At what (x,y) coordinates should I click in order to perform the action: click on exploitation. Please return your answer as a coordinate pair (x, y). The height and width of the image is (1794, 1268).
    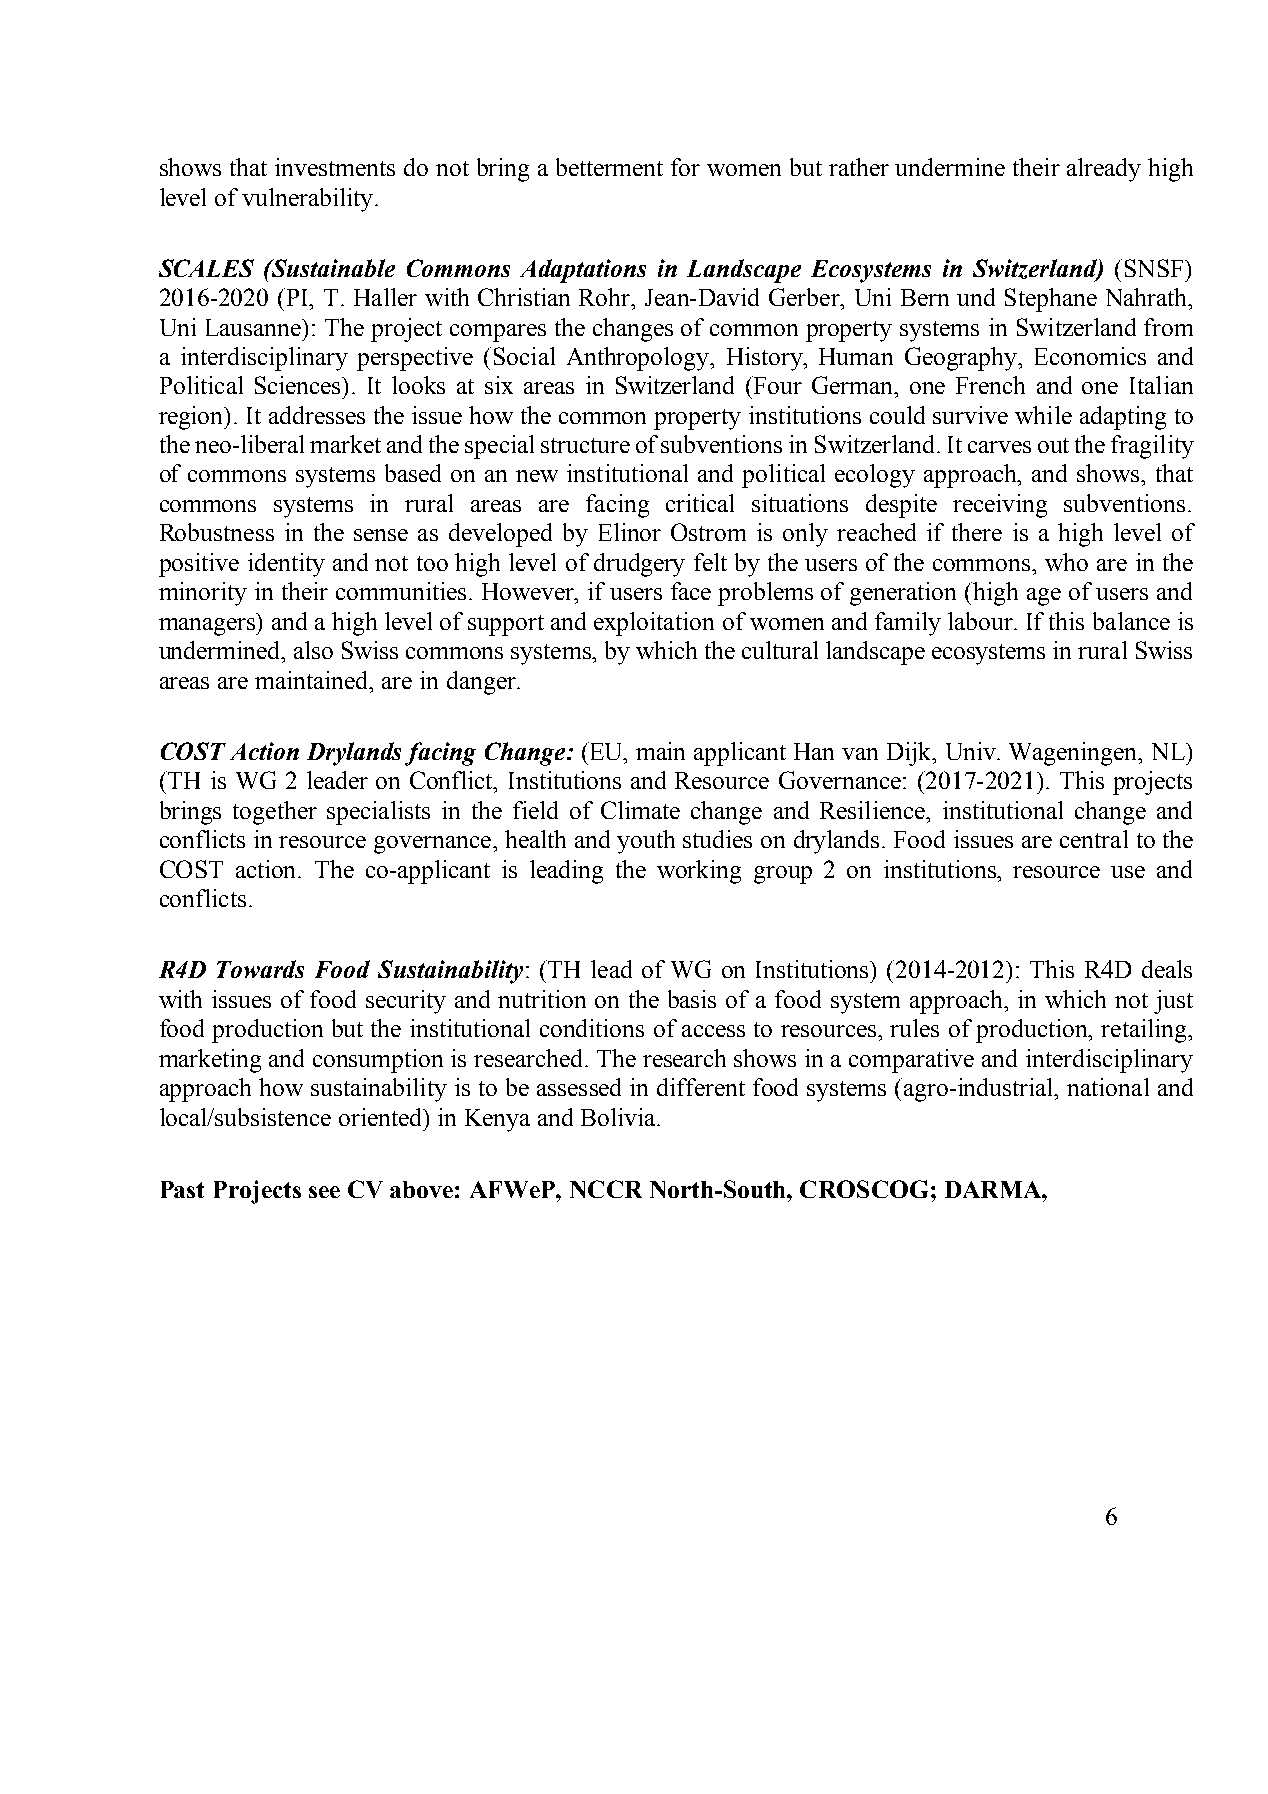
    Looking at the image, I should click on (654, 624).
